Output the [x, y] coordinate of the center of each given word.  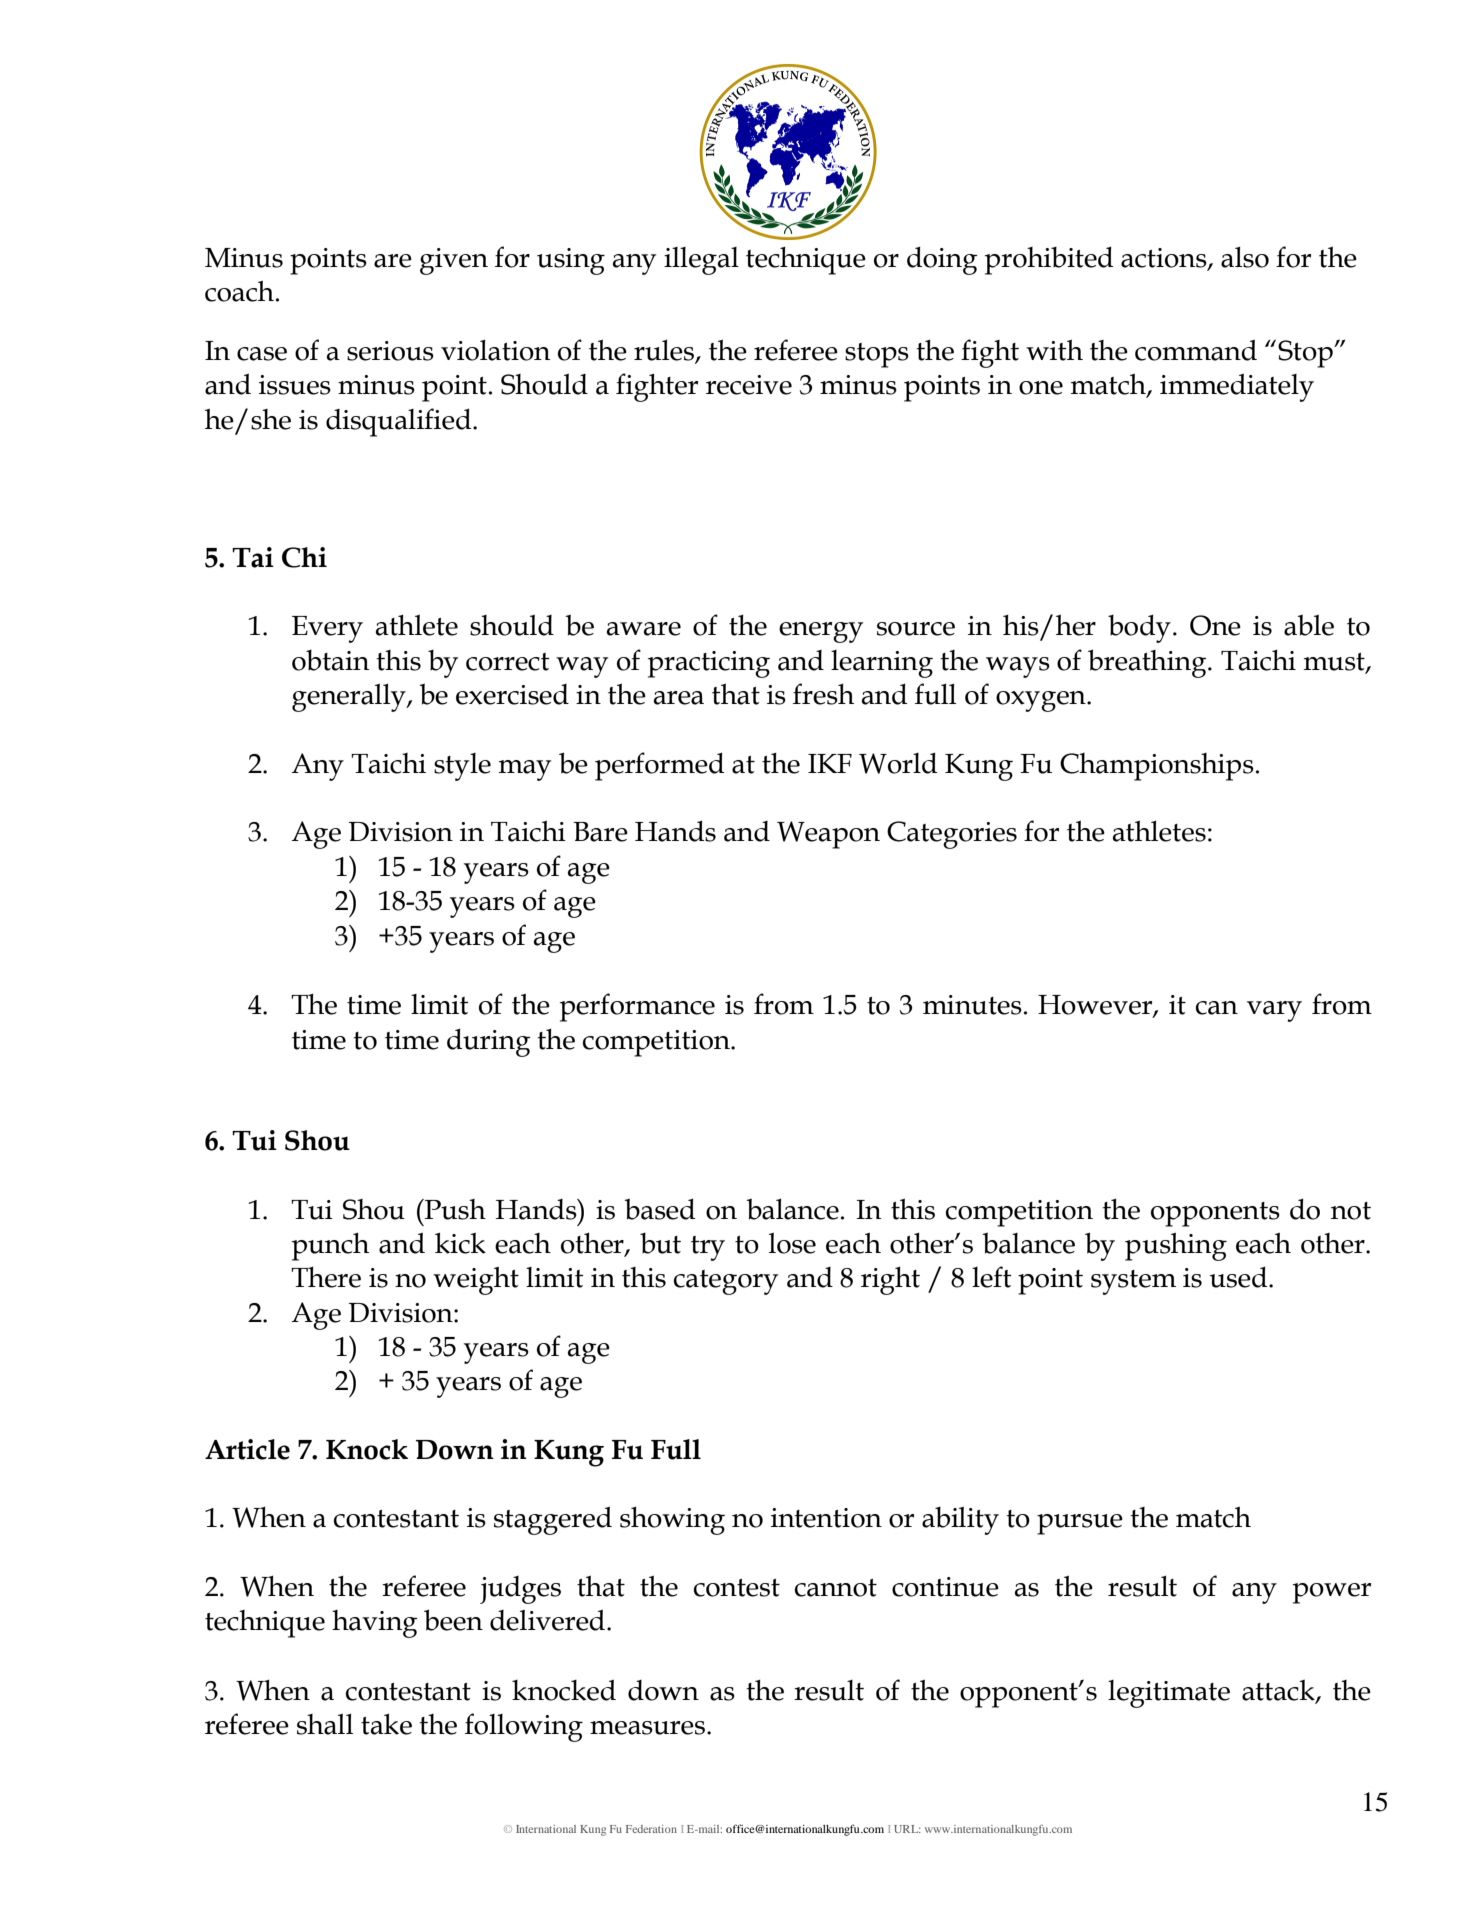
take [386, 1724]
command [1196, 350]
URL [907, 1829]
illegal [701, 261]
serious [390, 351]
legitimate [1169, 1694]
